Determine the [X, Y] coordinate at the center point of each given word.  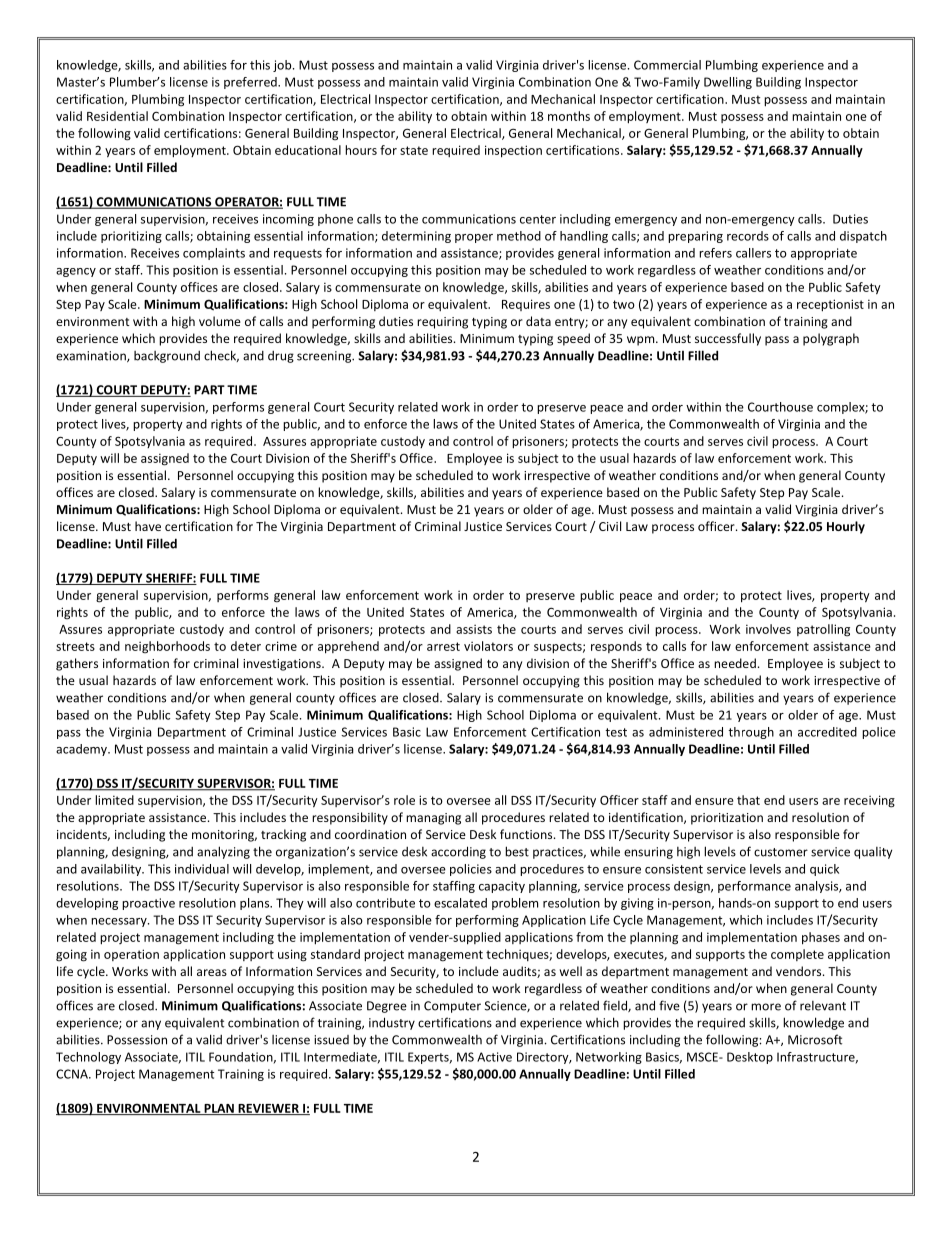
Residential [117, 116]
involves [768, 629]
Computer [452, 1007]
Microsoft [815, 1039]
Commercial [667, 65]
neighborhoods [167, 647]
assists [474, 629]
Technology [88, 1058]
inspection [513, 151]
